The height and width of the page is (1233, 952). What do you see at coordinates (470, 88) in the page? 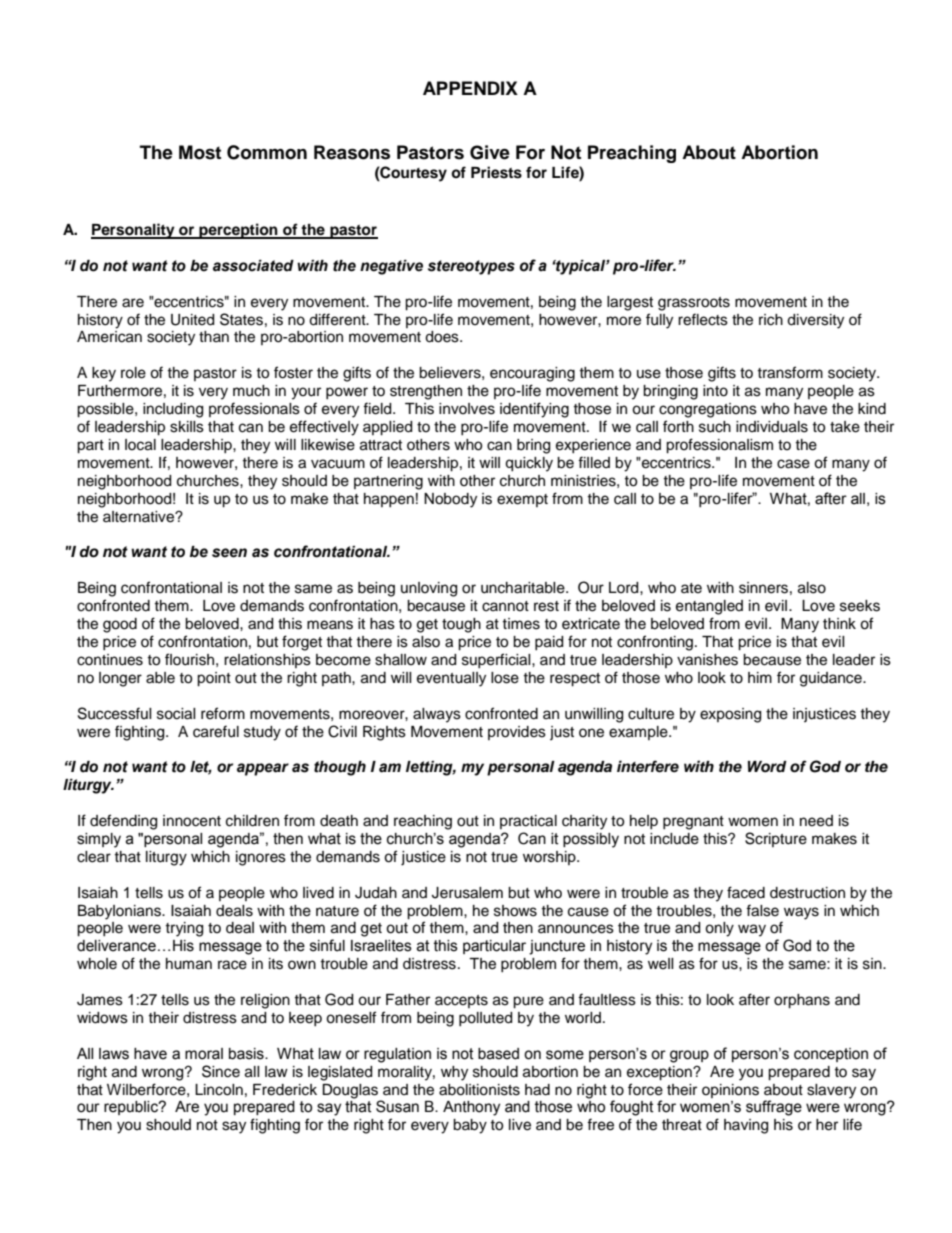
I see `APPENDIX` at bounding box center [470, 88].
